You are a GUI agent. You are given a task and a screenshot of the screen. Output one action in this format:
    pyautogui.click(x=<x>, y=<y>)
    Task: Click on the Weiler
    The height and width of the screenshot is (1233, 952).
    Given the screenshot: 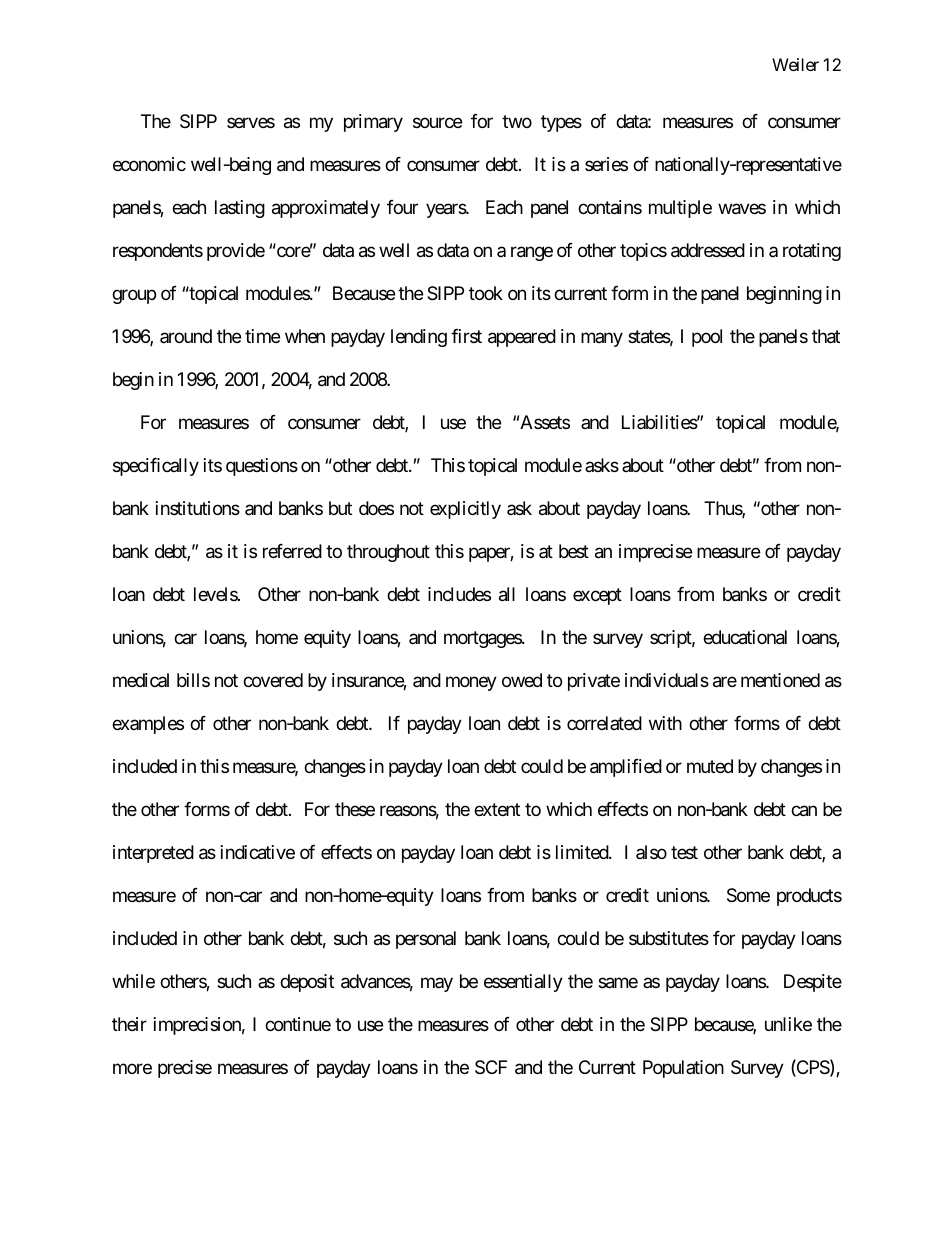 What is the action you would take?
    pyautogui.click(x=795, y=64)
